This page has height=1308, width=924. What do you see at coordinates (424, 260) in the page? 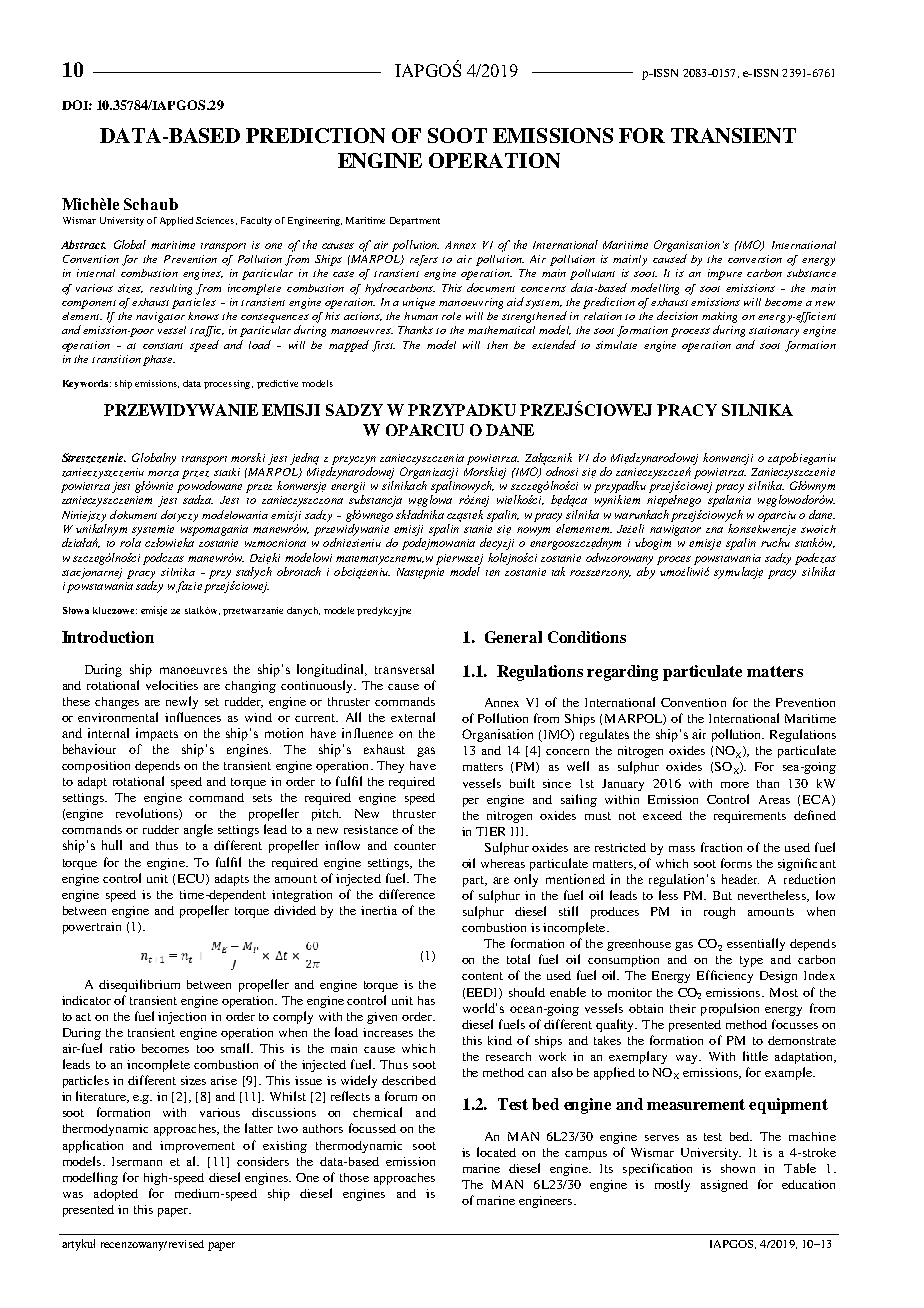
I see `refers` at bounding box center [424, 260].
